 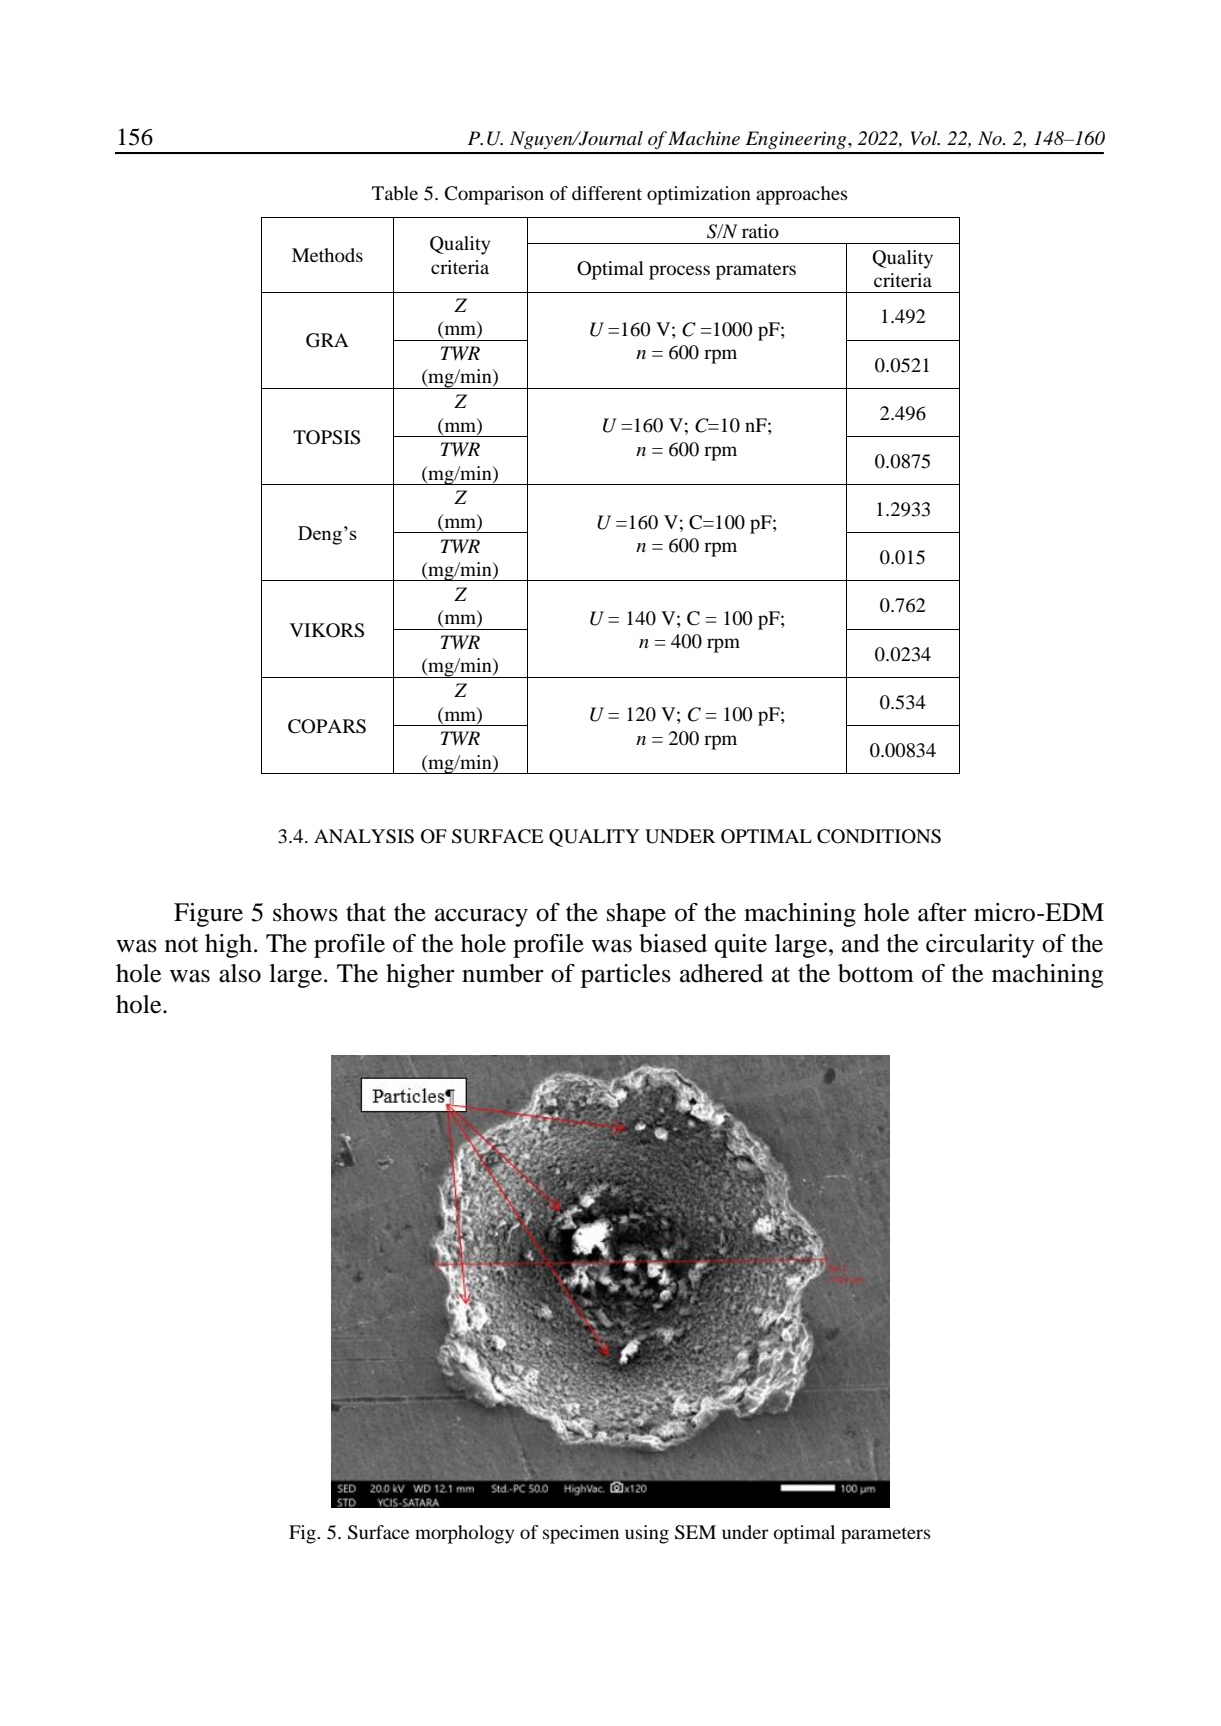 I want to click on shape, so click(x=636, y=915).
